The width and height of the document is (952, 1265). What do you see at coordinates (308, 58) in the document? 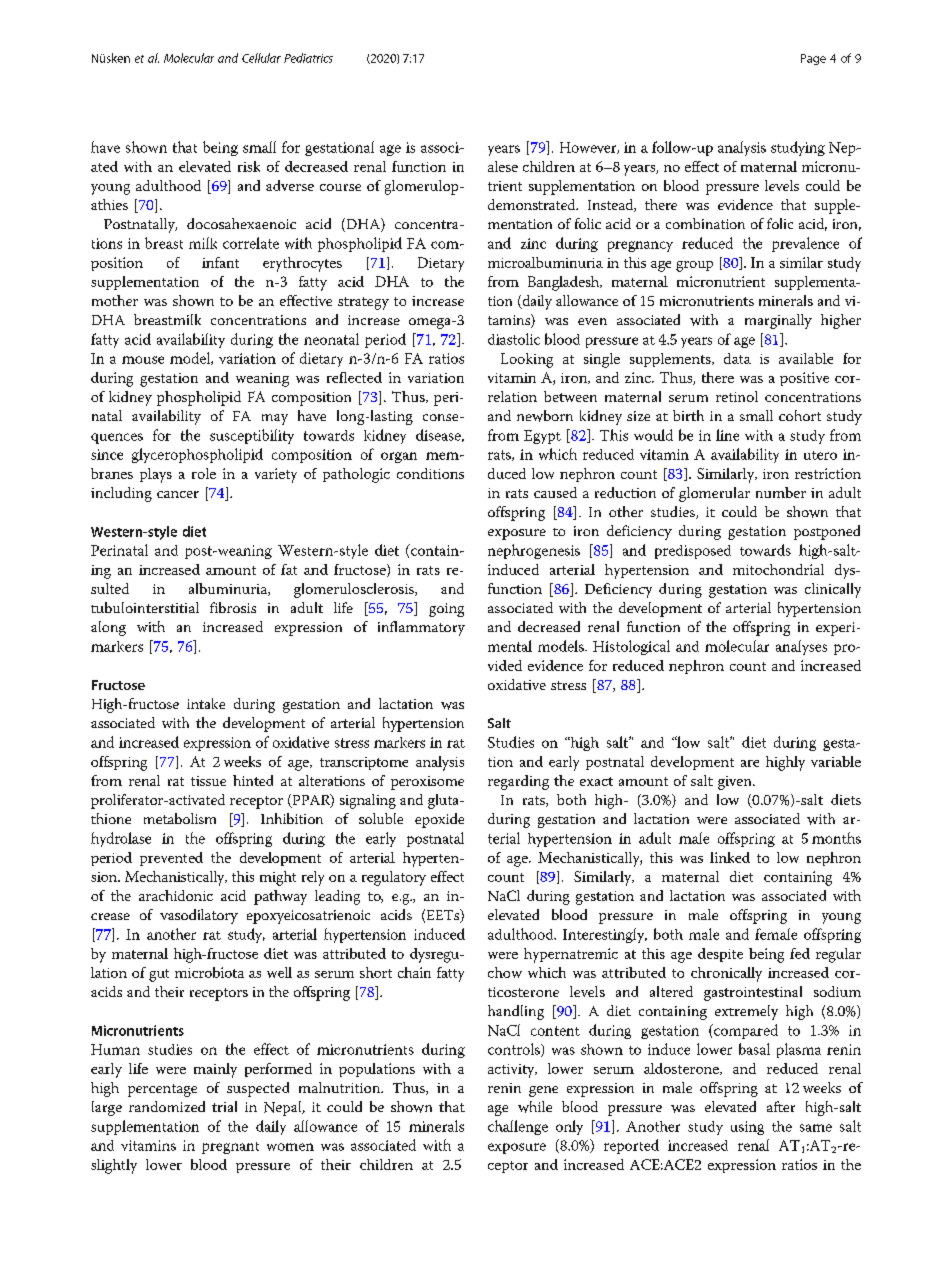
I see `Pediatrics` at bounding box center [308, 58].
